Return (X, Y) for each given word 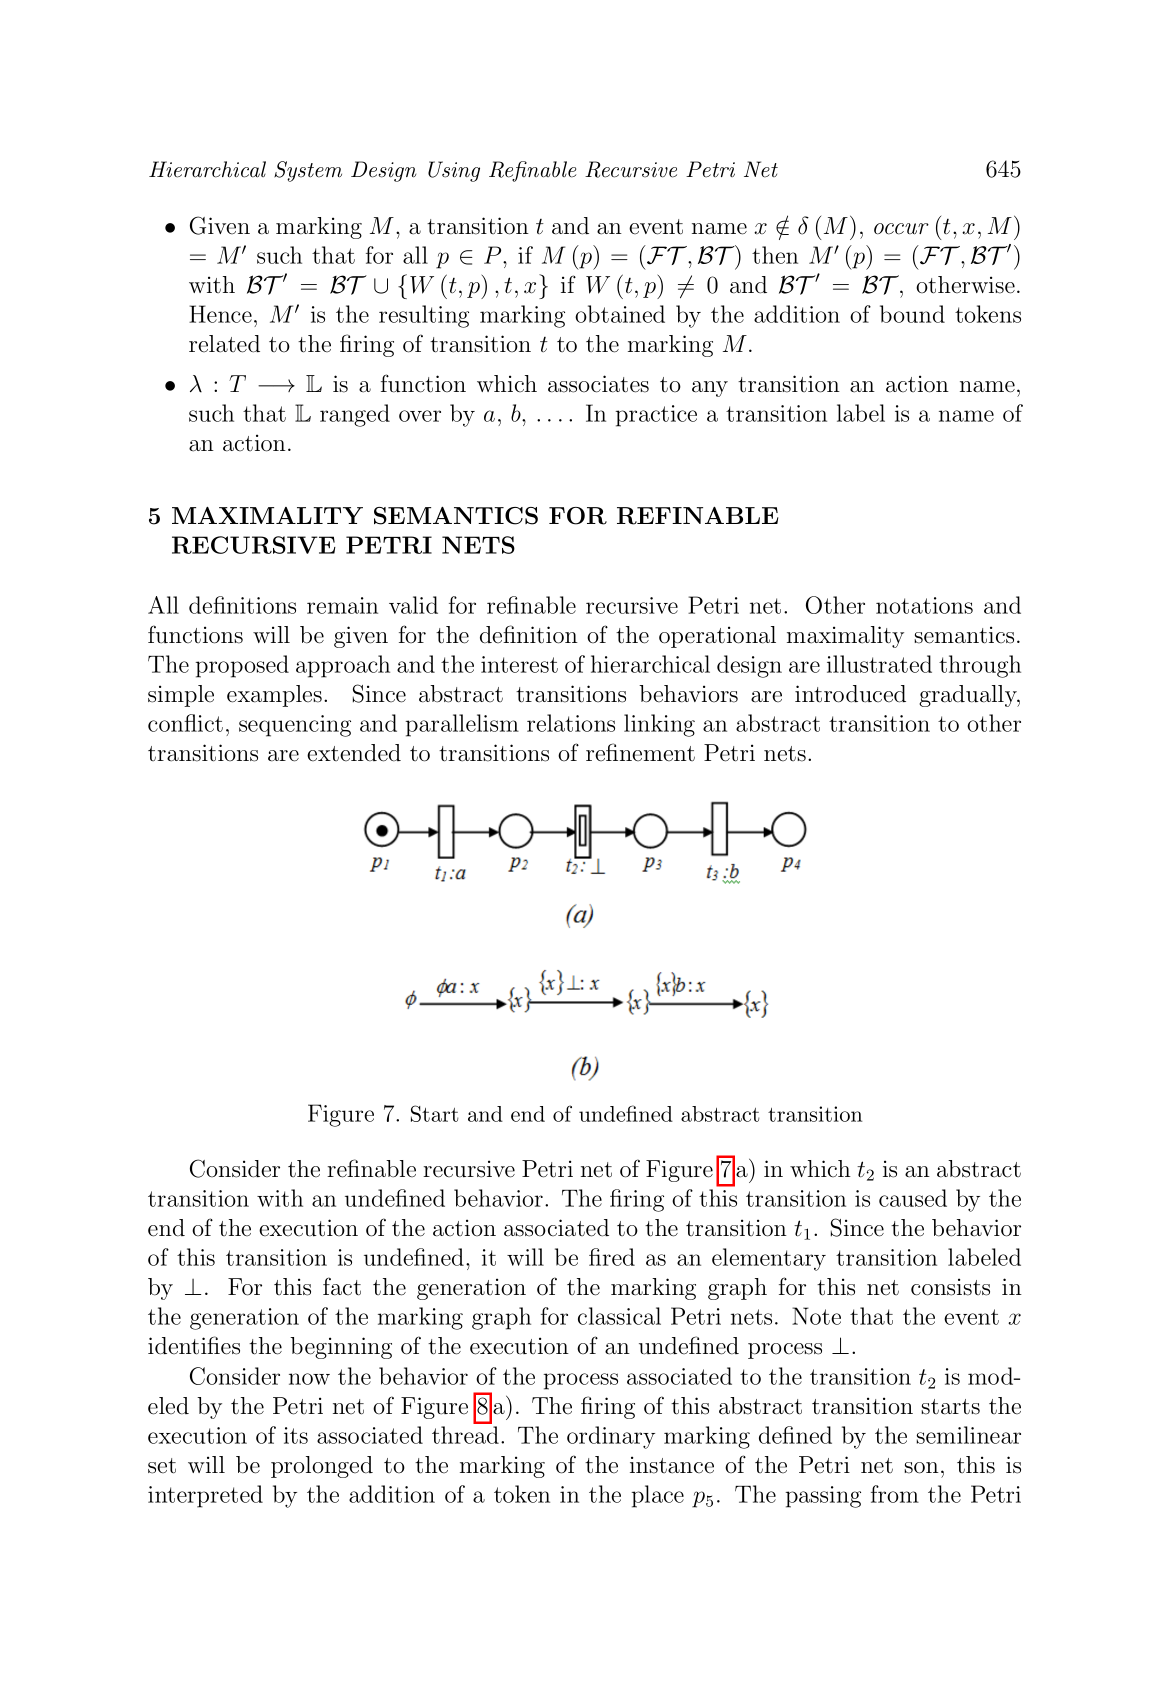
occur (901, 229)
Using (454, 171)
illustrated (879, 664)
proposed (242, 666)
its (296, 1435)
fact (342, 1286)
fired (612, 1257)
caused (913, 1198)
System (308, 171)
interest (519, 664)
